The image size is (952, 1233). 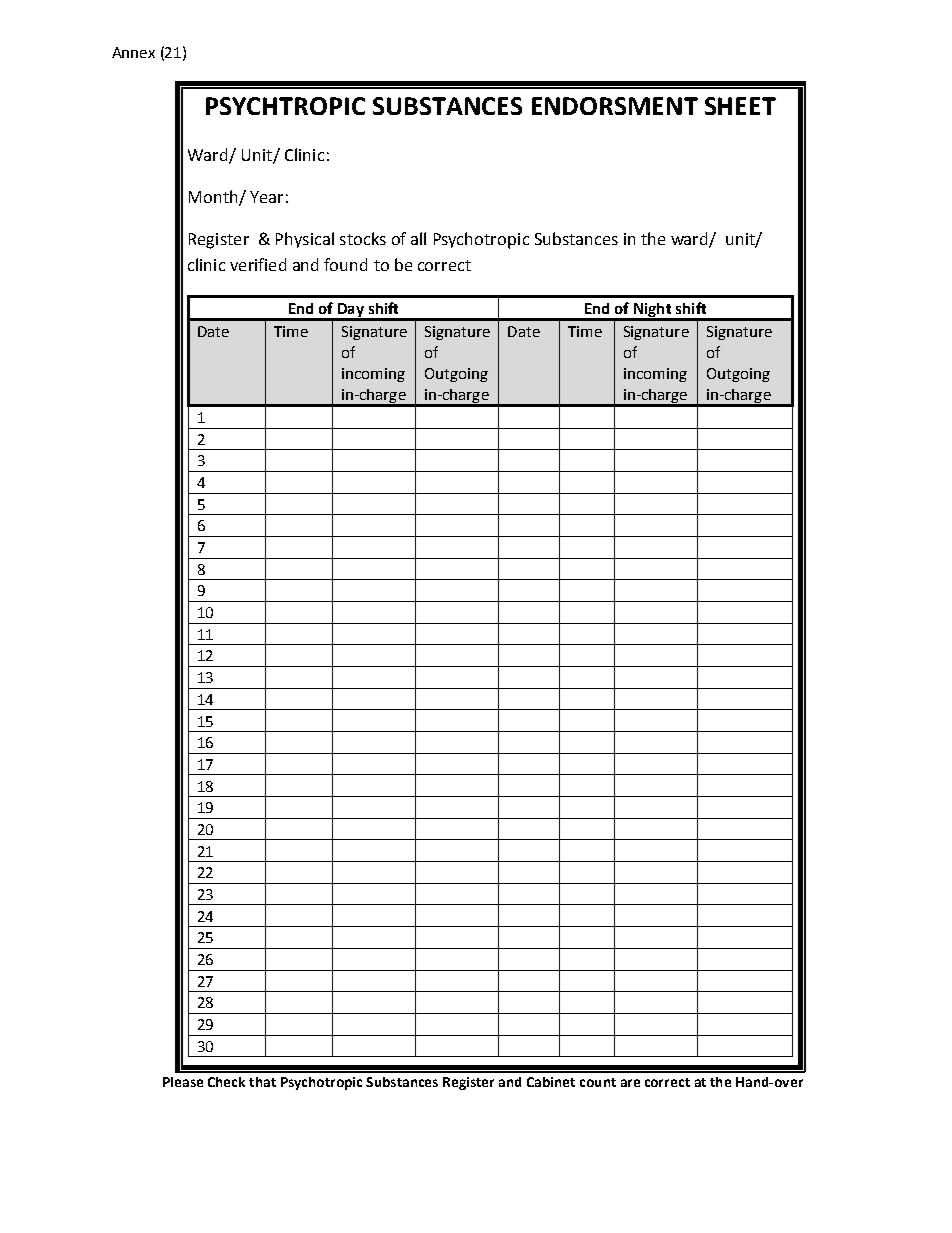 What do you see at coordinates (740, 106) in the screenshot?
I see `SHEET` at bounding box center [740, 106].
